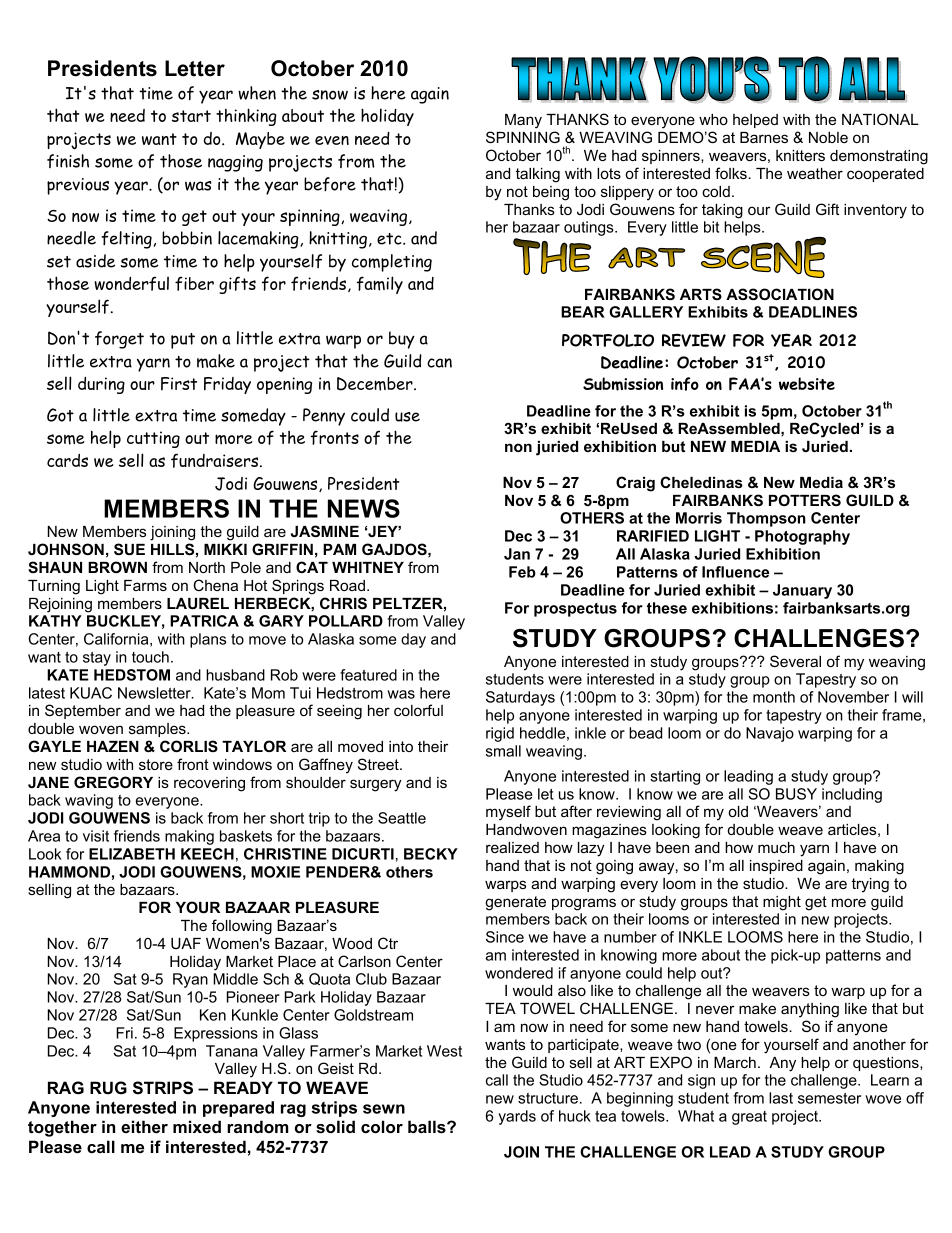 This screenshot has width=952, height=1233. Describe the element at coordinates (780, 294) in the screenshot. I see `ASSOCIATION` at that location.
